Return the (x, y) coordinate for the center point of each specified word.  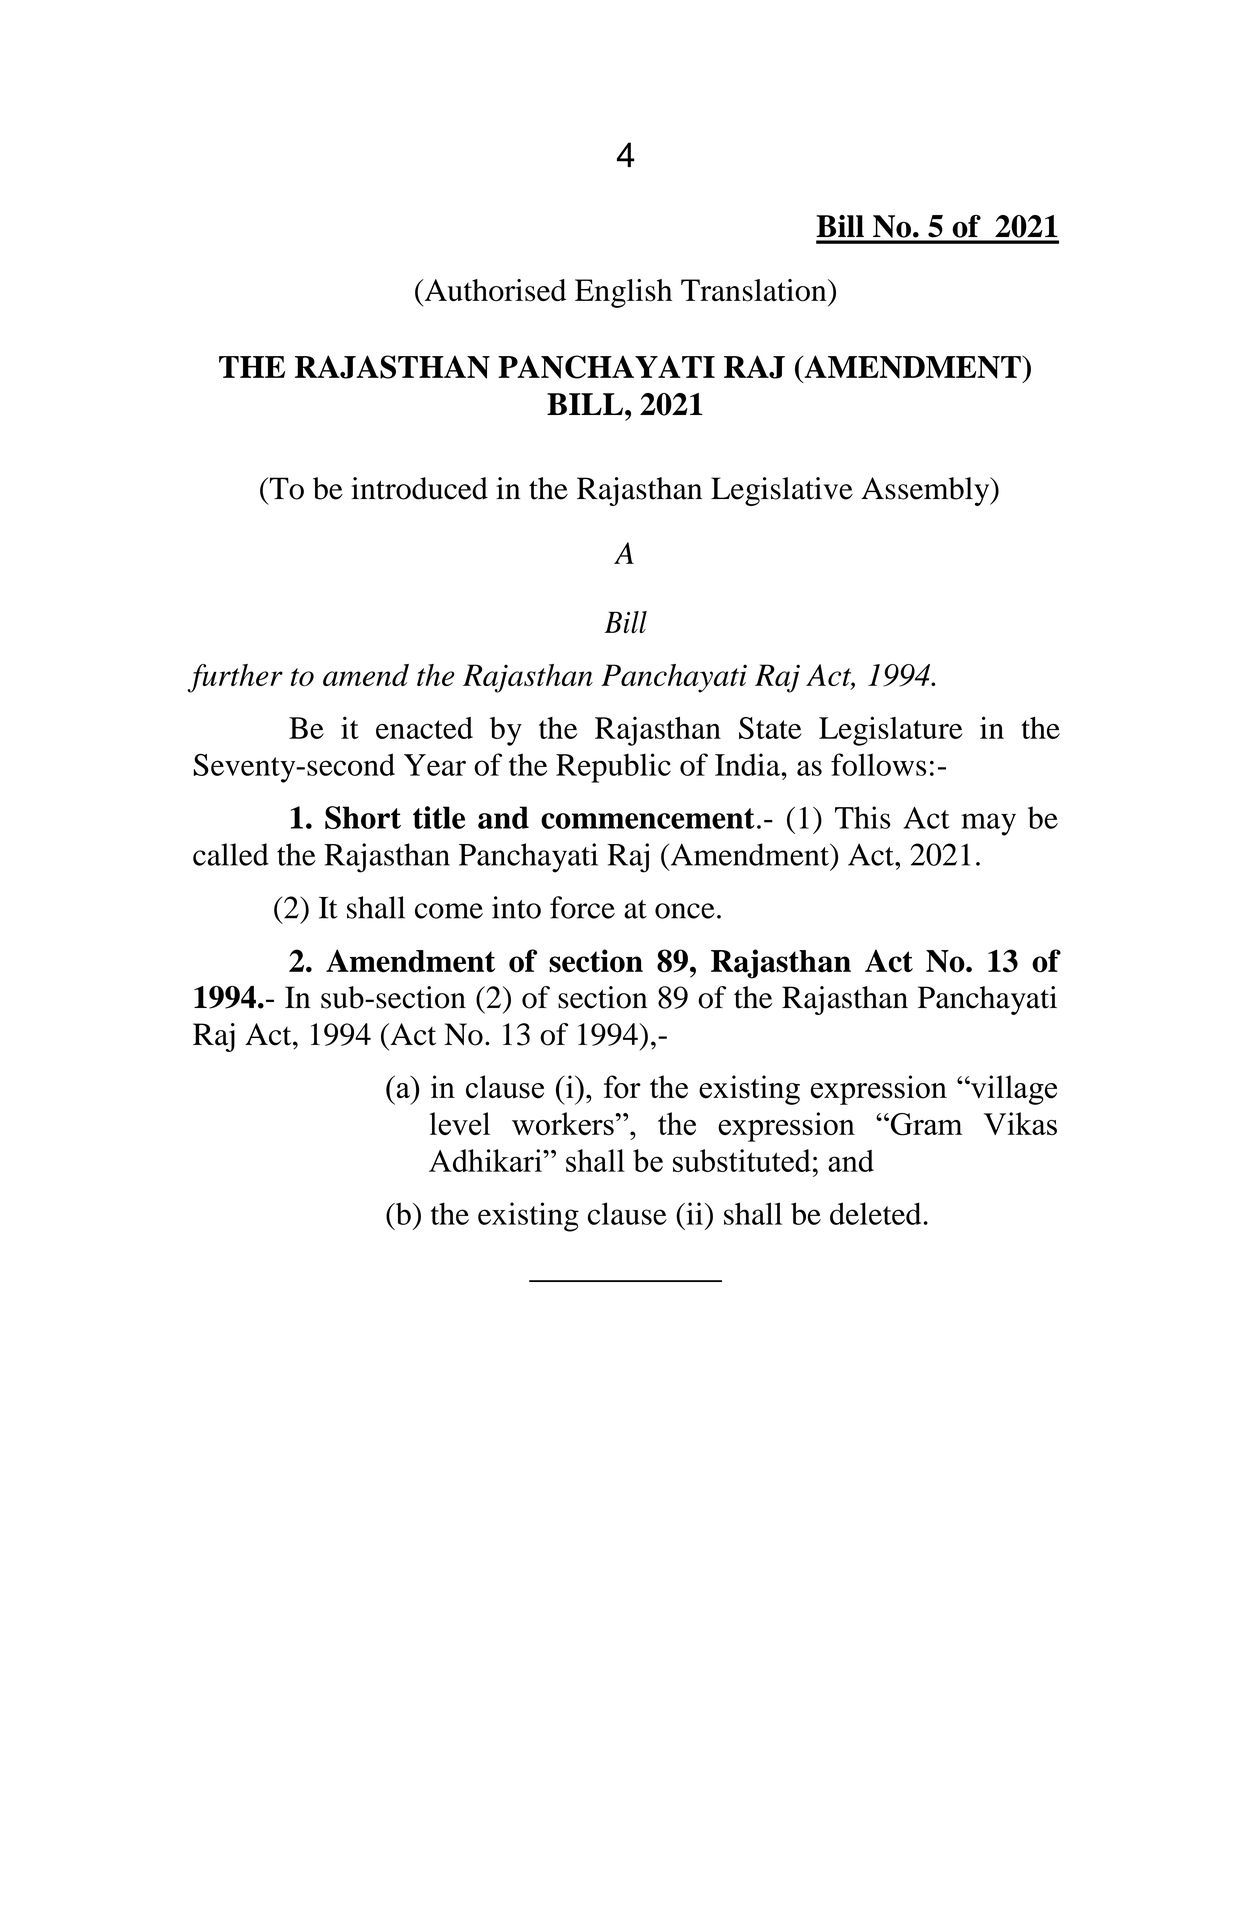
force (582, 907)
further (235, 678)
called (231, 854)
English (623, 293)
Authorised (494, 290)
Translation (755, 290)
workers (563, 1124)
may (988, 824)
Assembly (926, 491)
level (460, 1123)
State (770, 728)
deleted (875, 1213)
